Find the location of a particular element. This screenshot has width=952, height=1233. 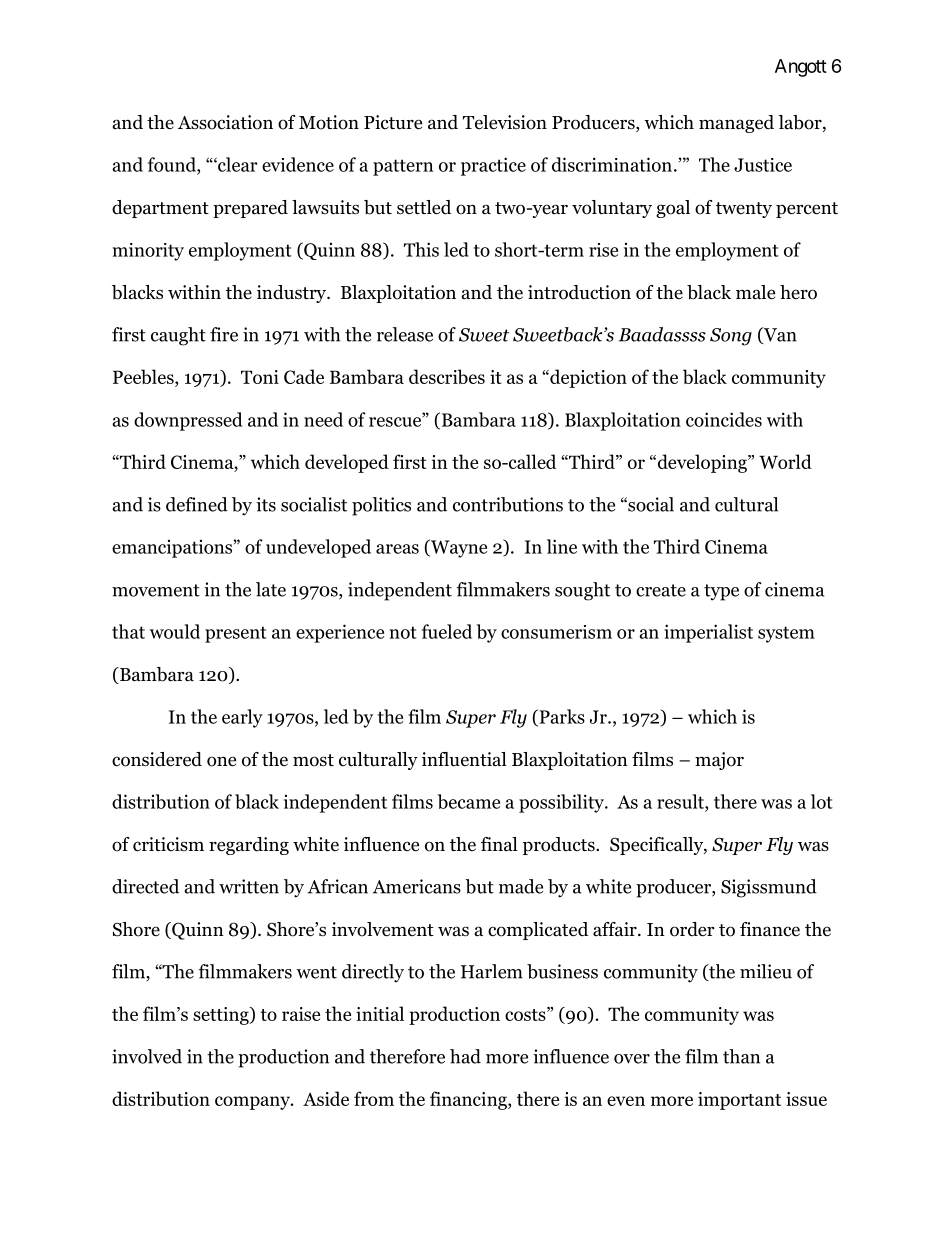

describes is located at coordinates (447, 376).
